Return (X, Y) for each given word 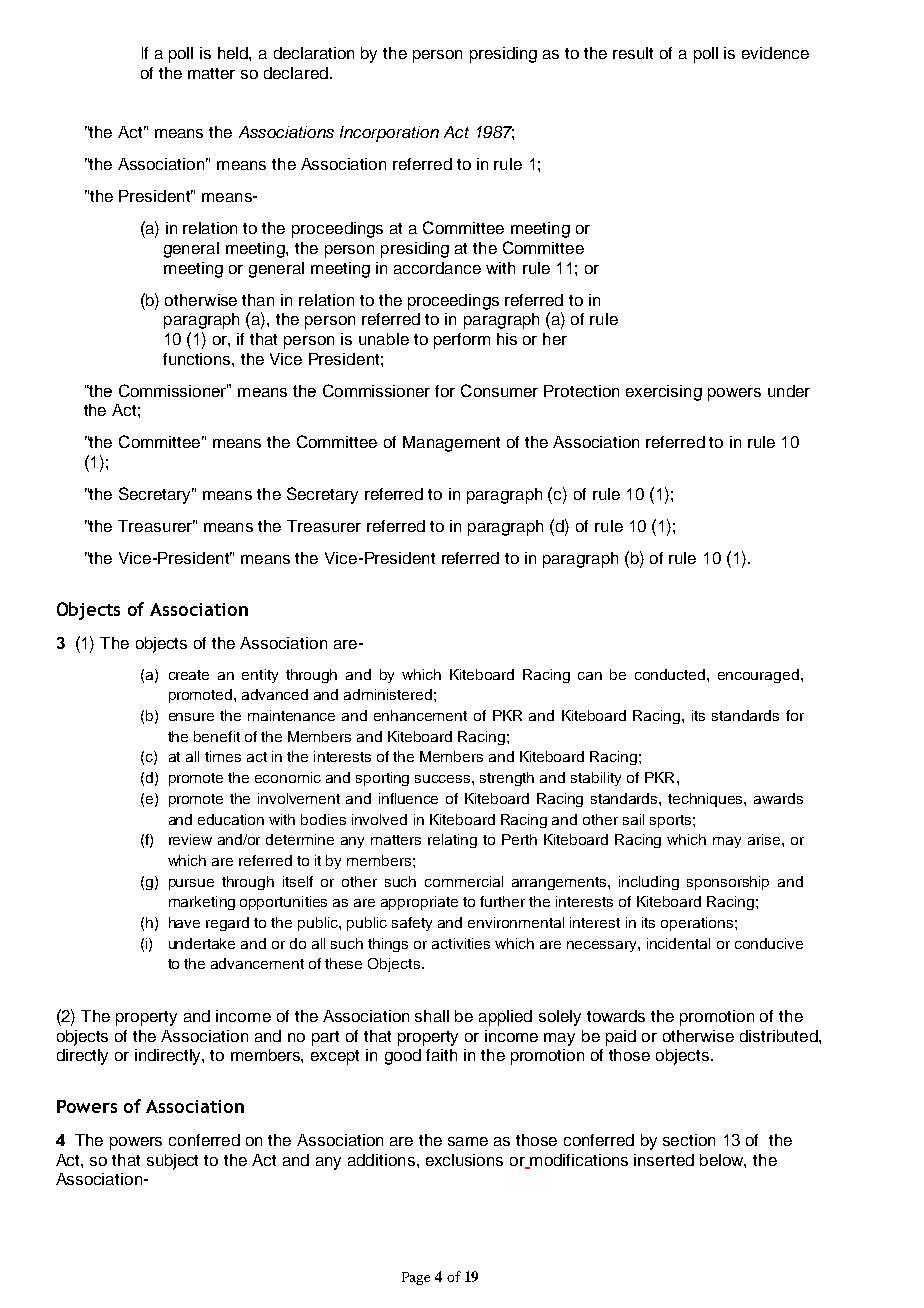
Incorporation (389, 134)
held (234, 53)
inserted (664, 1160)
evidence (775, 53)
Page (416, 1278)
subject (172, 1162)
